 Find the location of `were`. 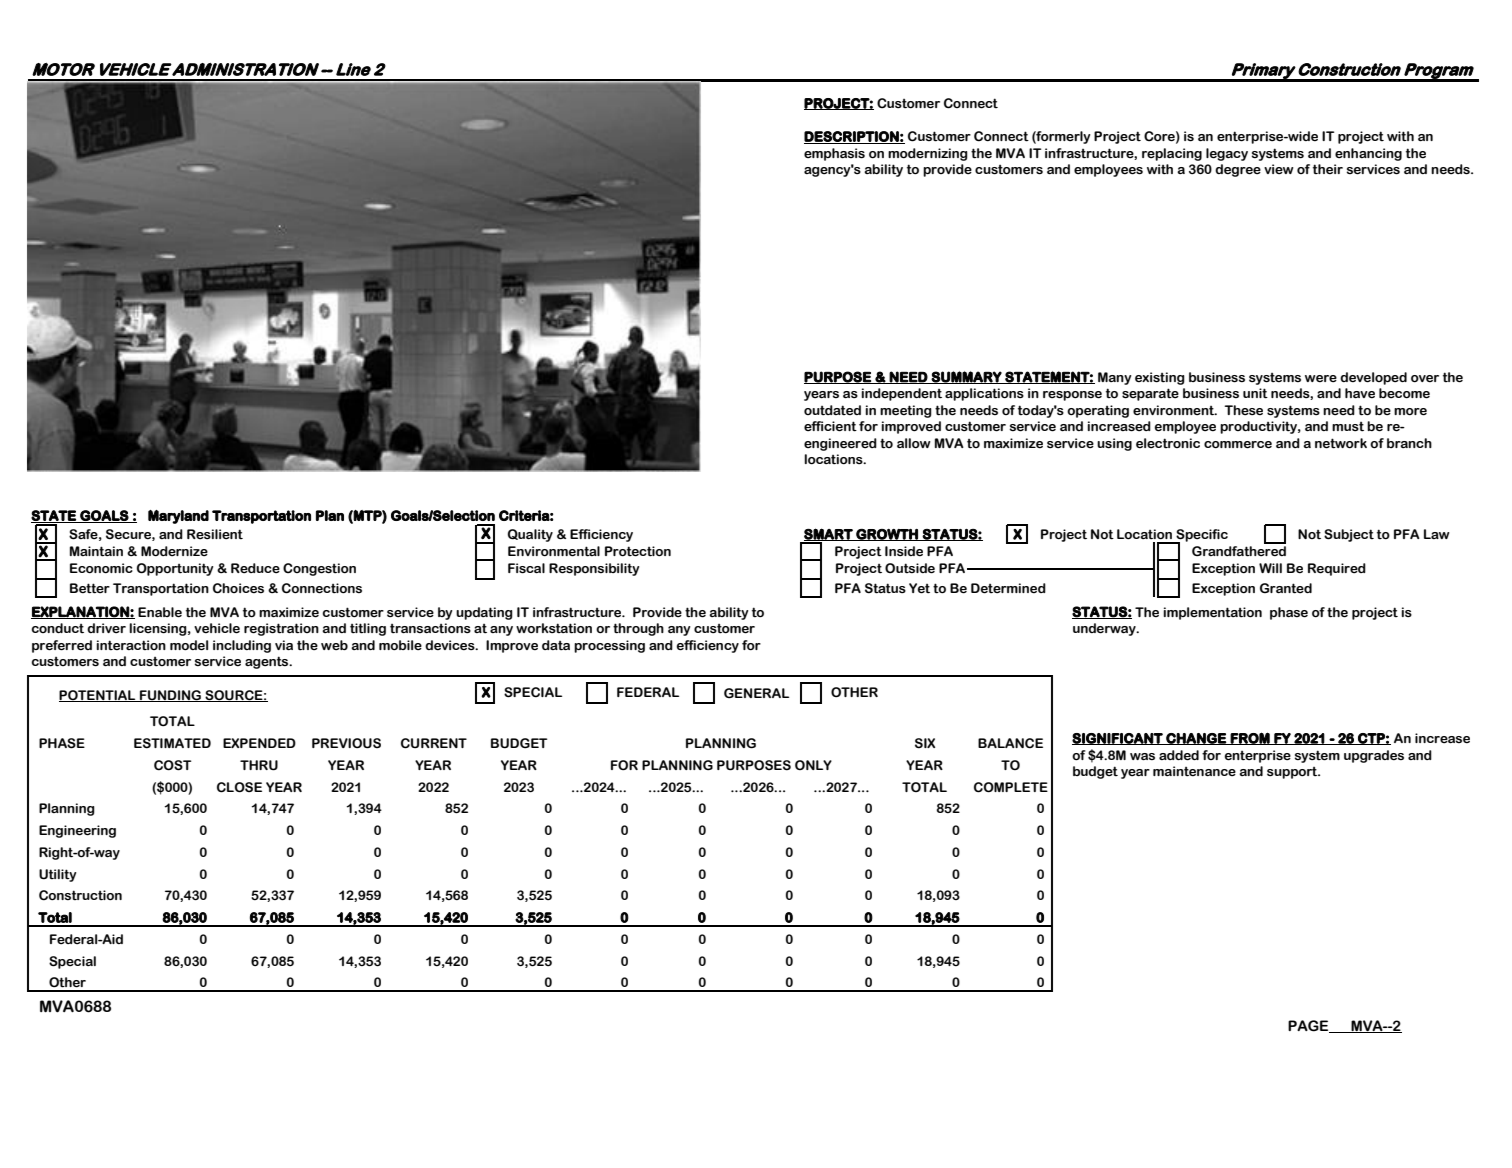

were is located at coordinates (1321, 379).
